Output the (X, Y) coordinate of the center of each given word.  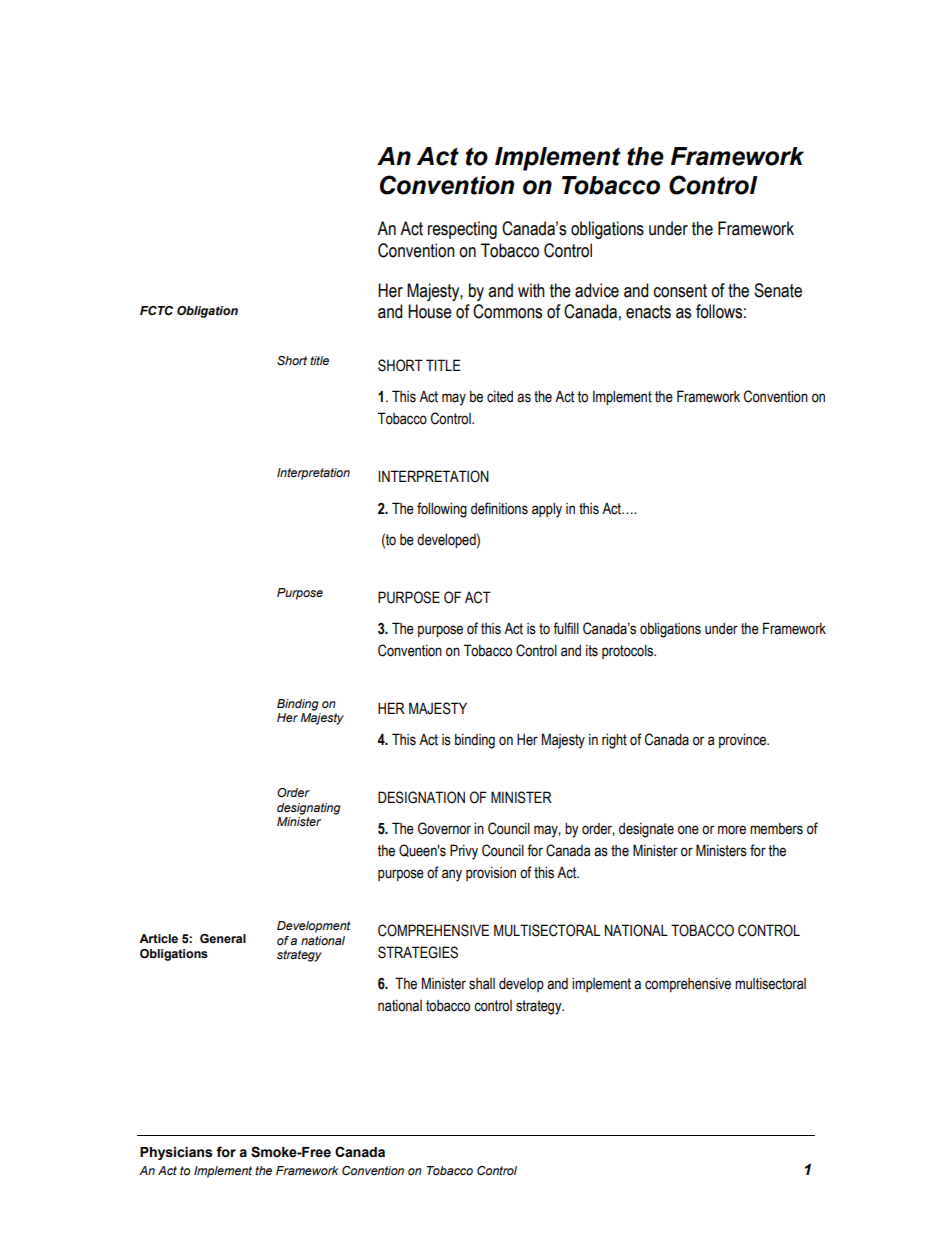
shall (482, 984)
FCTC (156, 310)
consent (680, 291)
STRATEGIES (418, 952)
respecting (462, 230)
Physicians (176, 1153)
